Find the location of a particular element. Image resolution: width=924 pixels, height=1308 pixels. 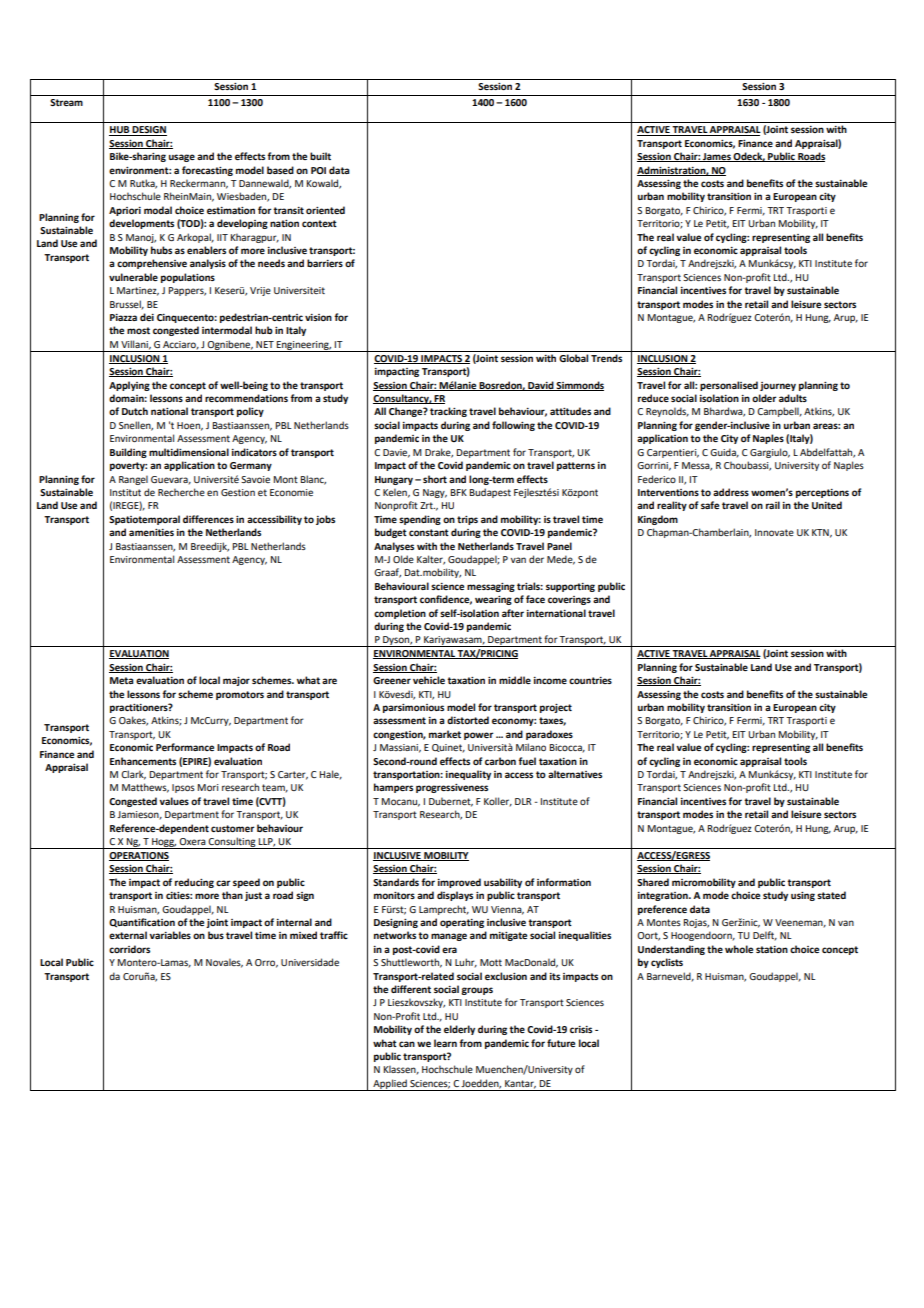

improved is located at coordinates (459, 883).
